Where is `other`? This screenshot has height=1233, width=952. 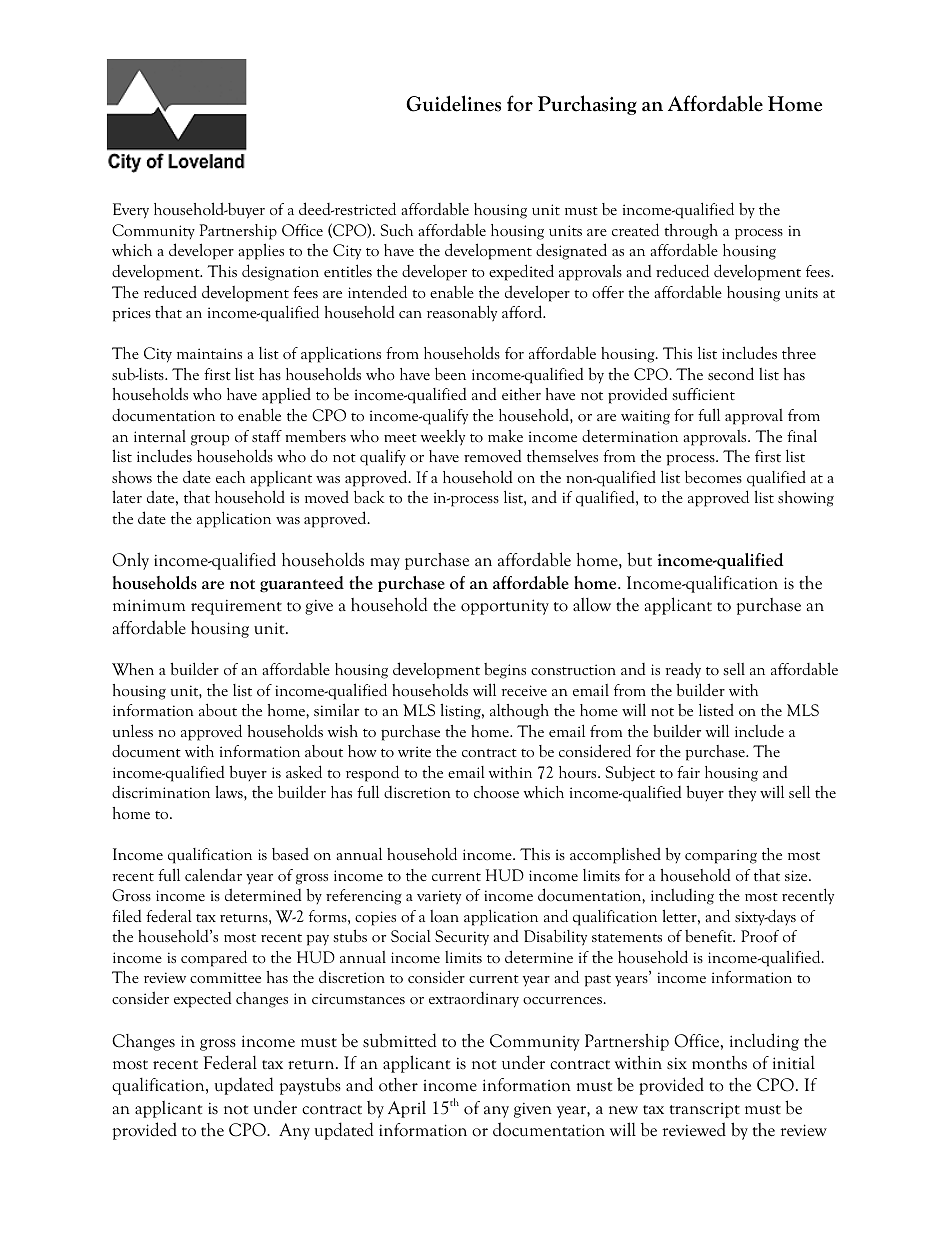 other is located at coordinates (398, 1085).
